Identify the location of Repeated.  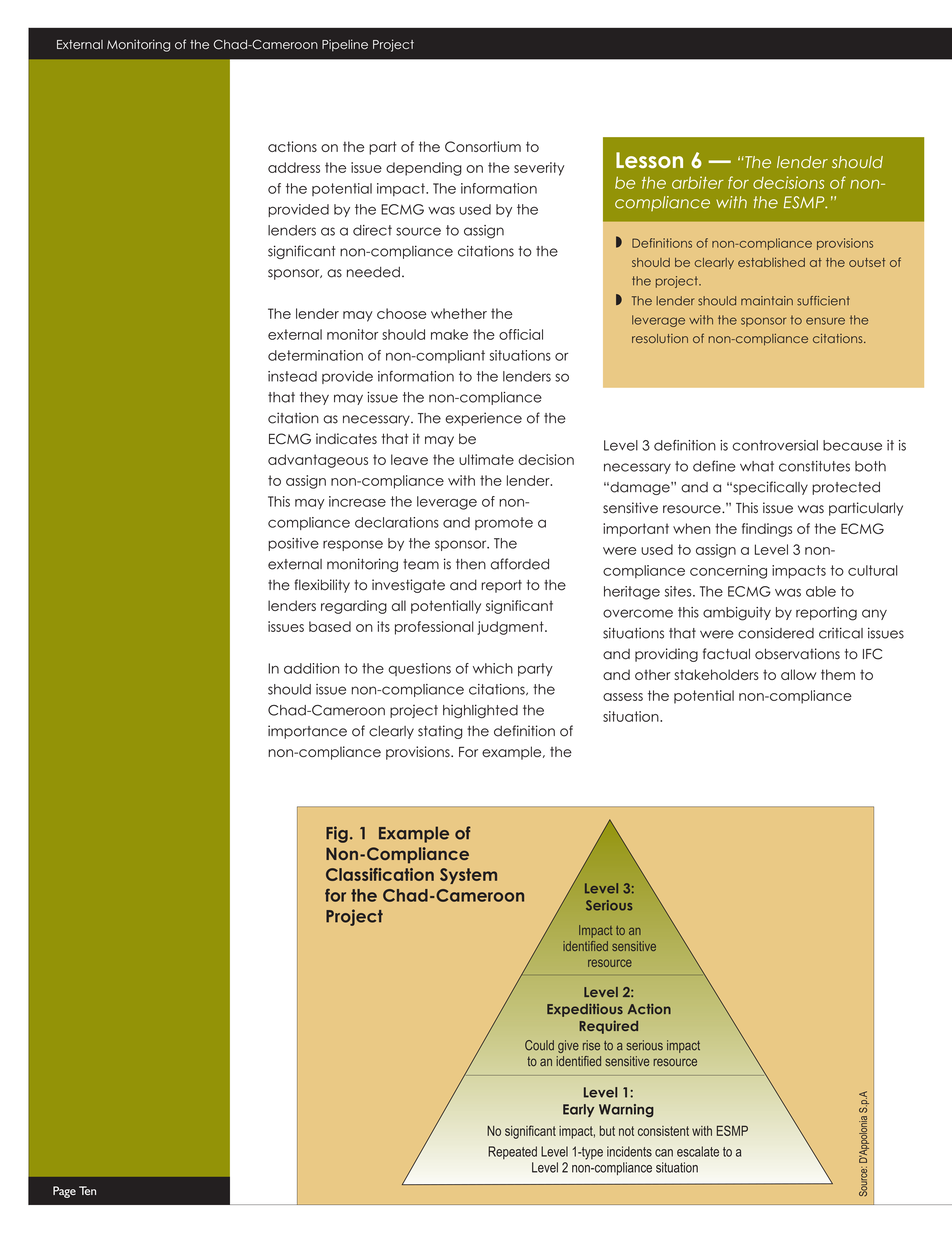
(512, 1152).
